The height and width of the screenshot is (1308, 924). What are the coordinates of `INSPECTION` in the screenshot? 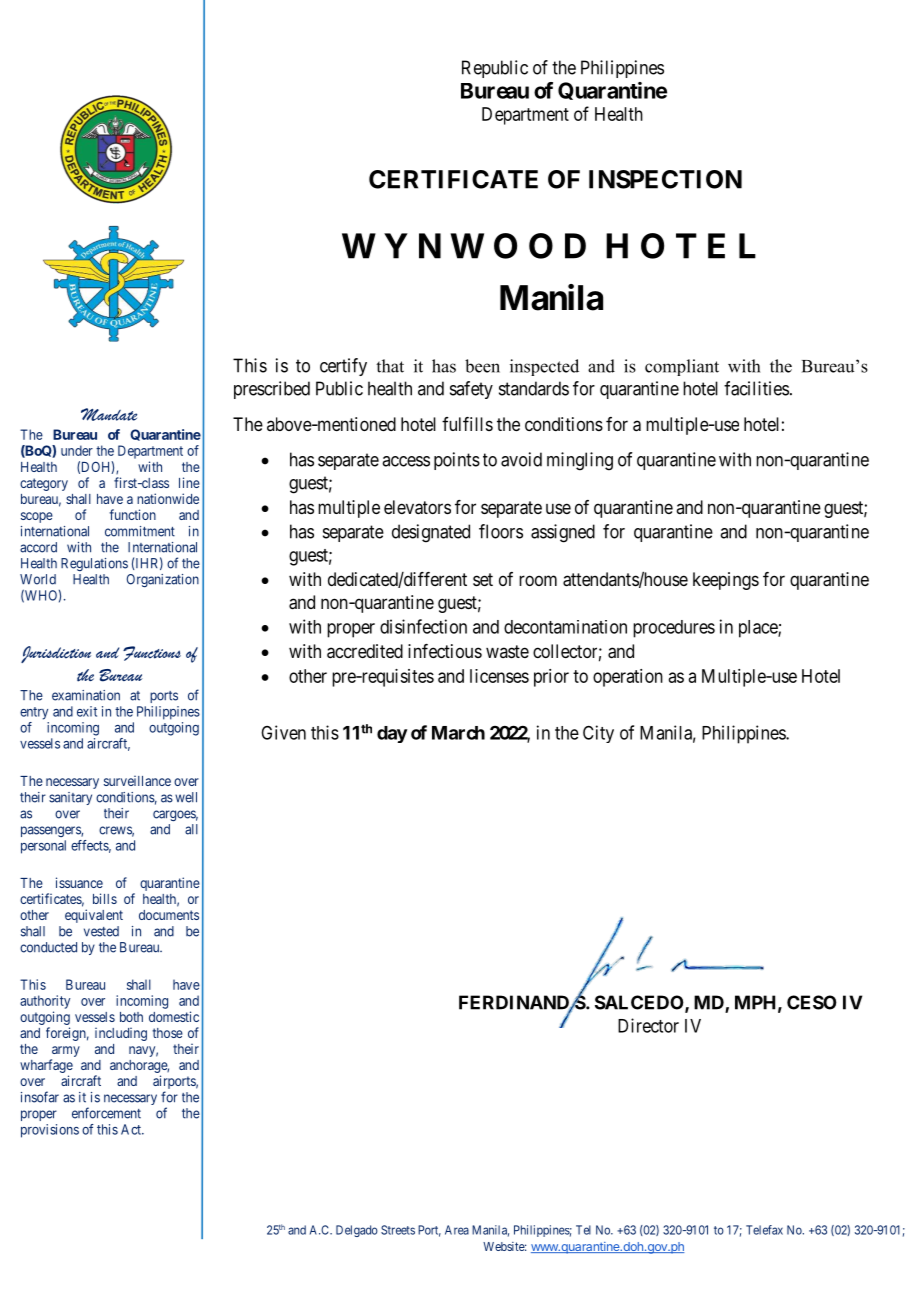 It's located at (665, 179).
